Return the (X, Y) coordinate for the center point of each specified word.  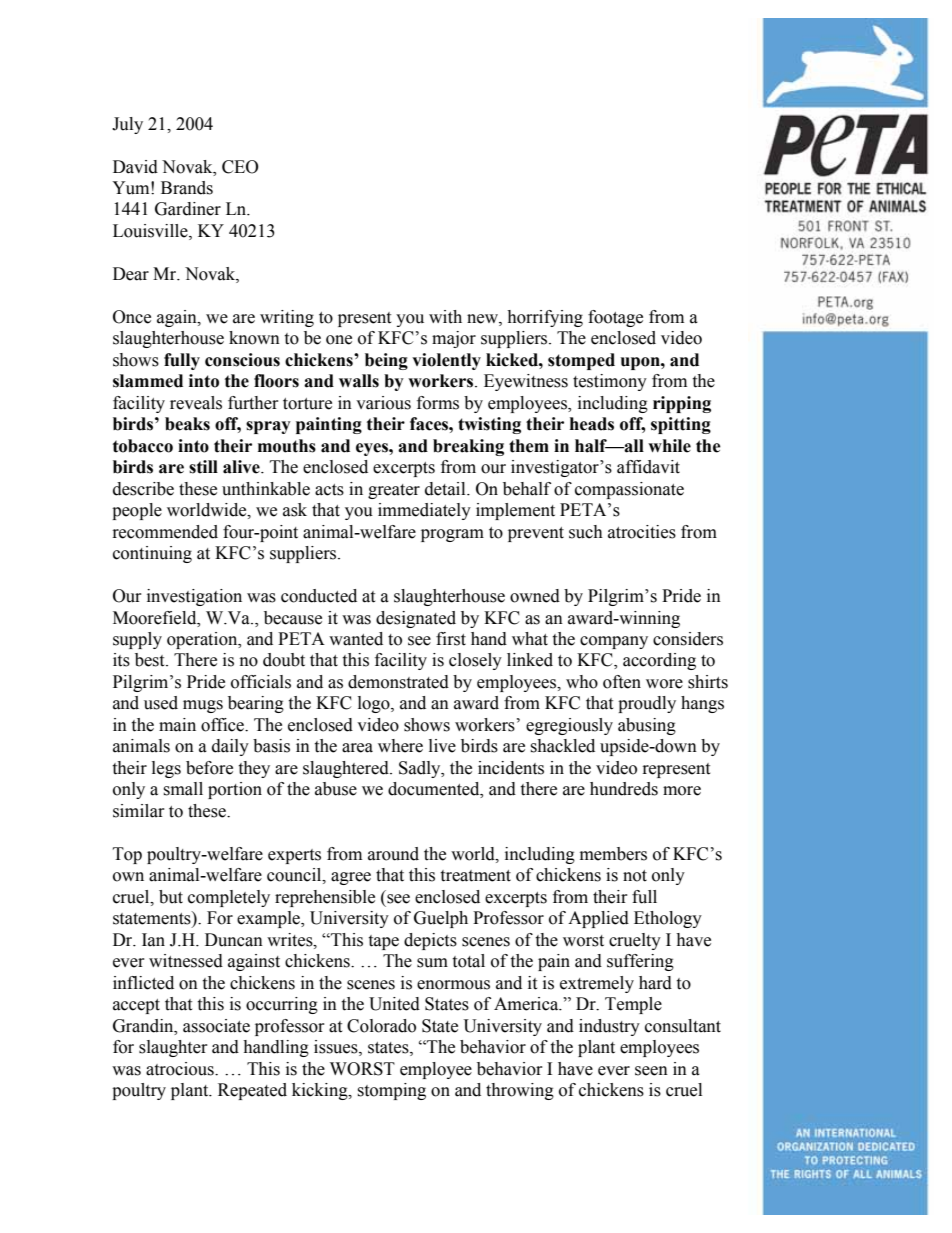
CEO (240, 167)
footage (615, 318)
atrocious (181, 1069)
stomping (391, 1091)
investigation (194, 597)
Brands (187, 188)
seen (651, 1071)
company (614, 642)
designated (416, 619)
